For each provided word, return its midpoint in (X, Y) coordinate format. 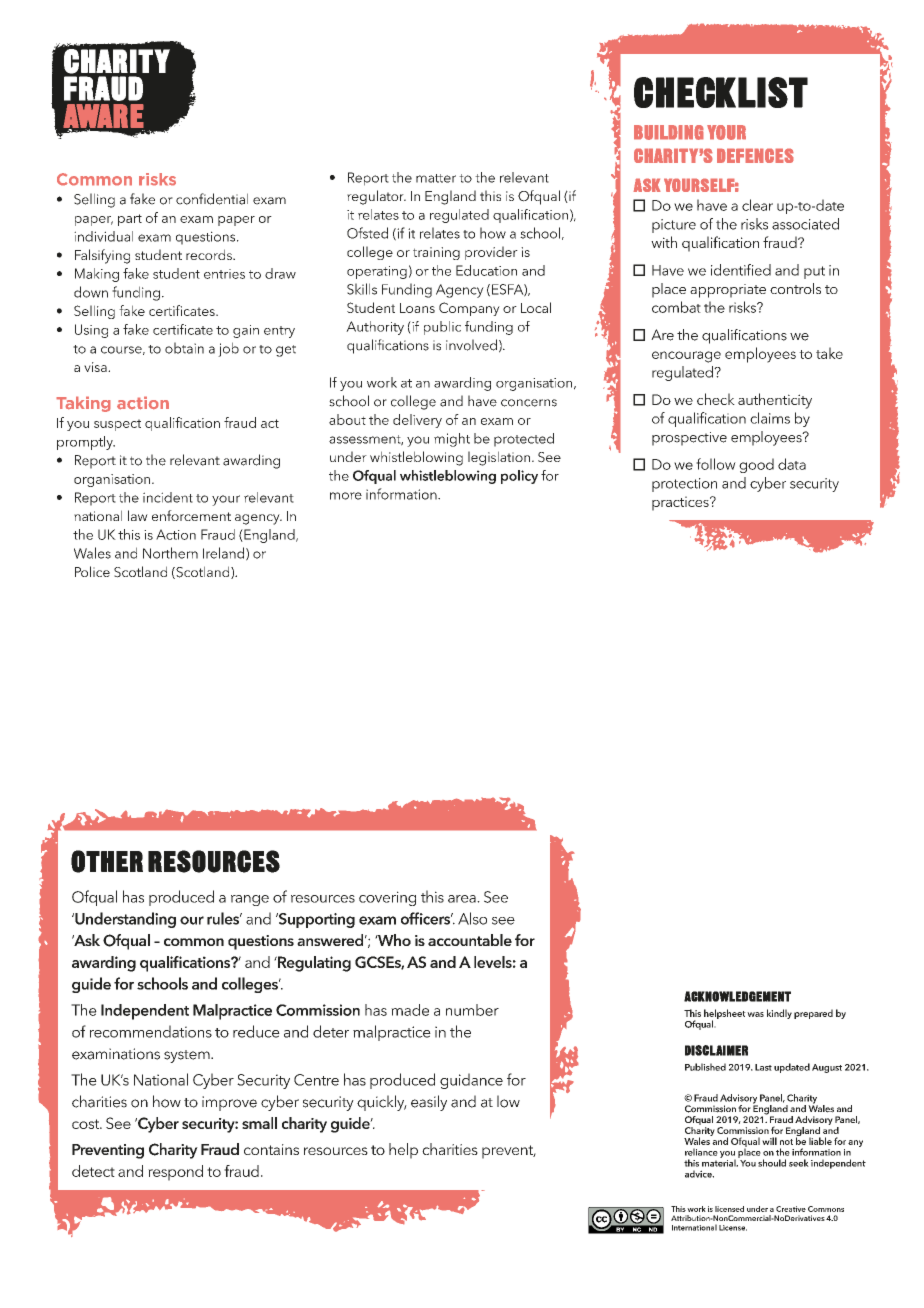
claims (770, 418)
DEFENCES (755, 155)
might (452, 440)
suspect (117, 425)
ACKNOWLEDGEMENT (737, 996)
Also (472, 918)
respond (175, 1173)
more (346, 496)
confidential (212, 199)
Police (92, 571)
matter (436, 178)
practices (681, 503)
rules (224, 918)
